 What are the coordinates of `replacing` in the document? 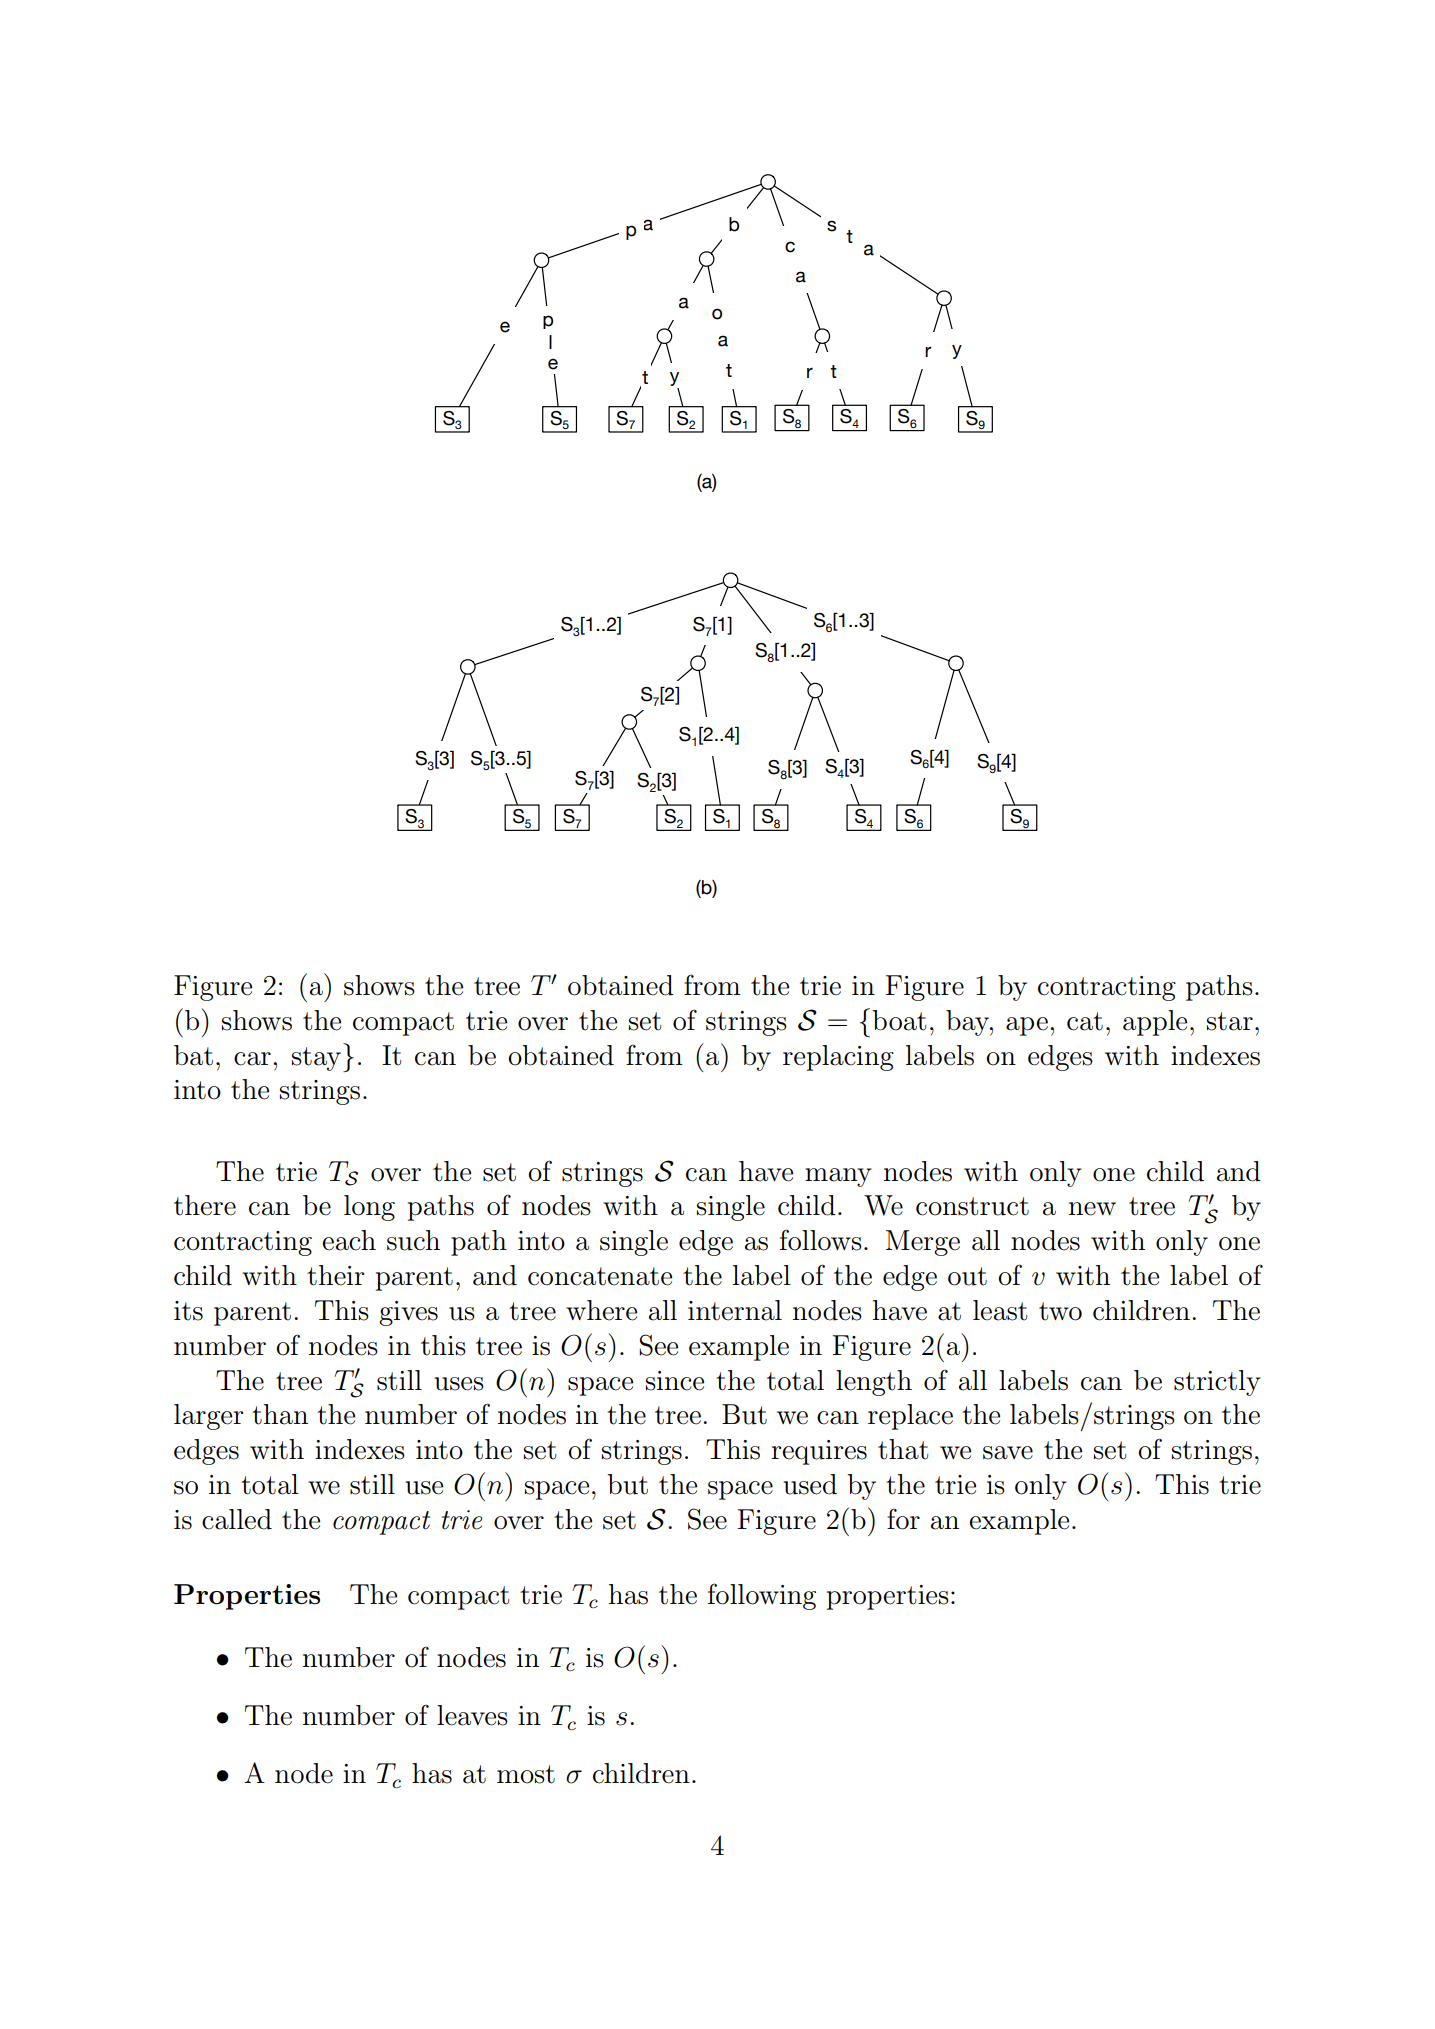 It's located at (838, 1058).
